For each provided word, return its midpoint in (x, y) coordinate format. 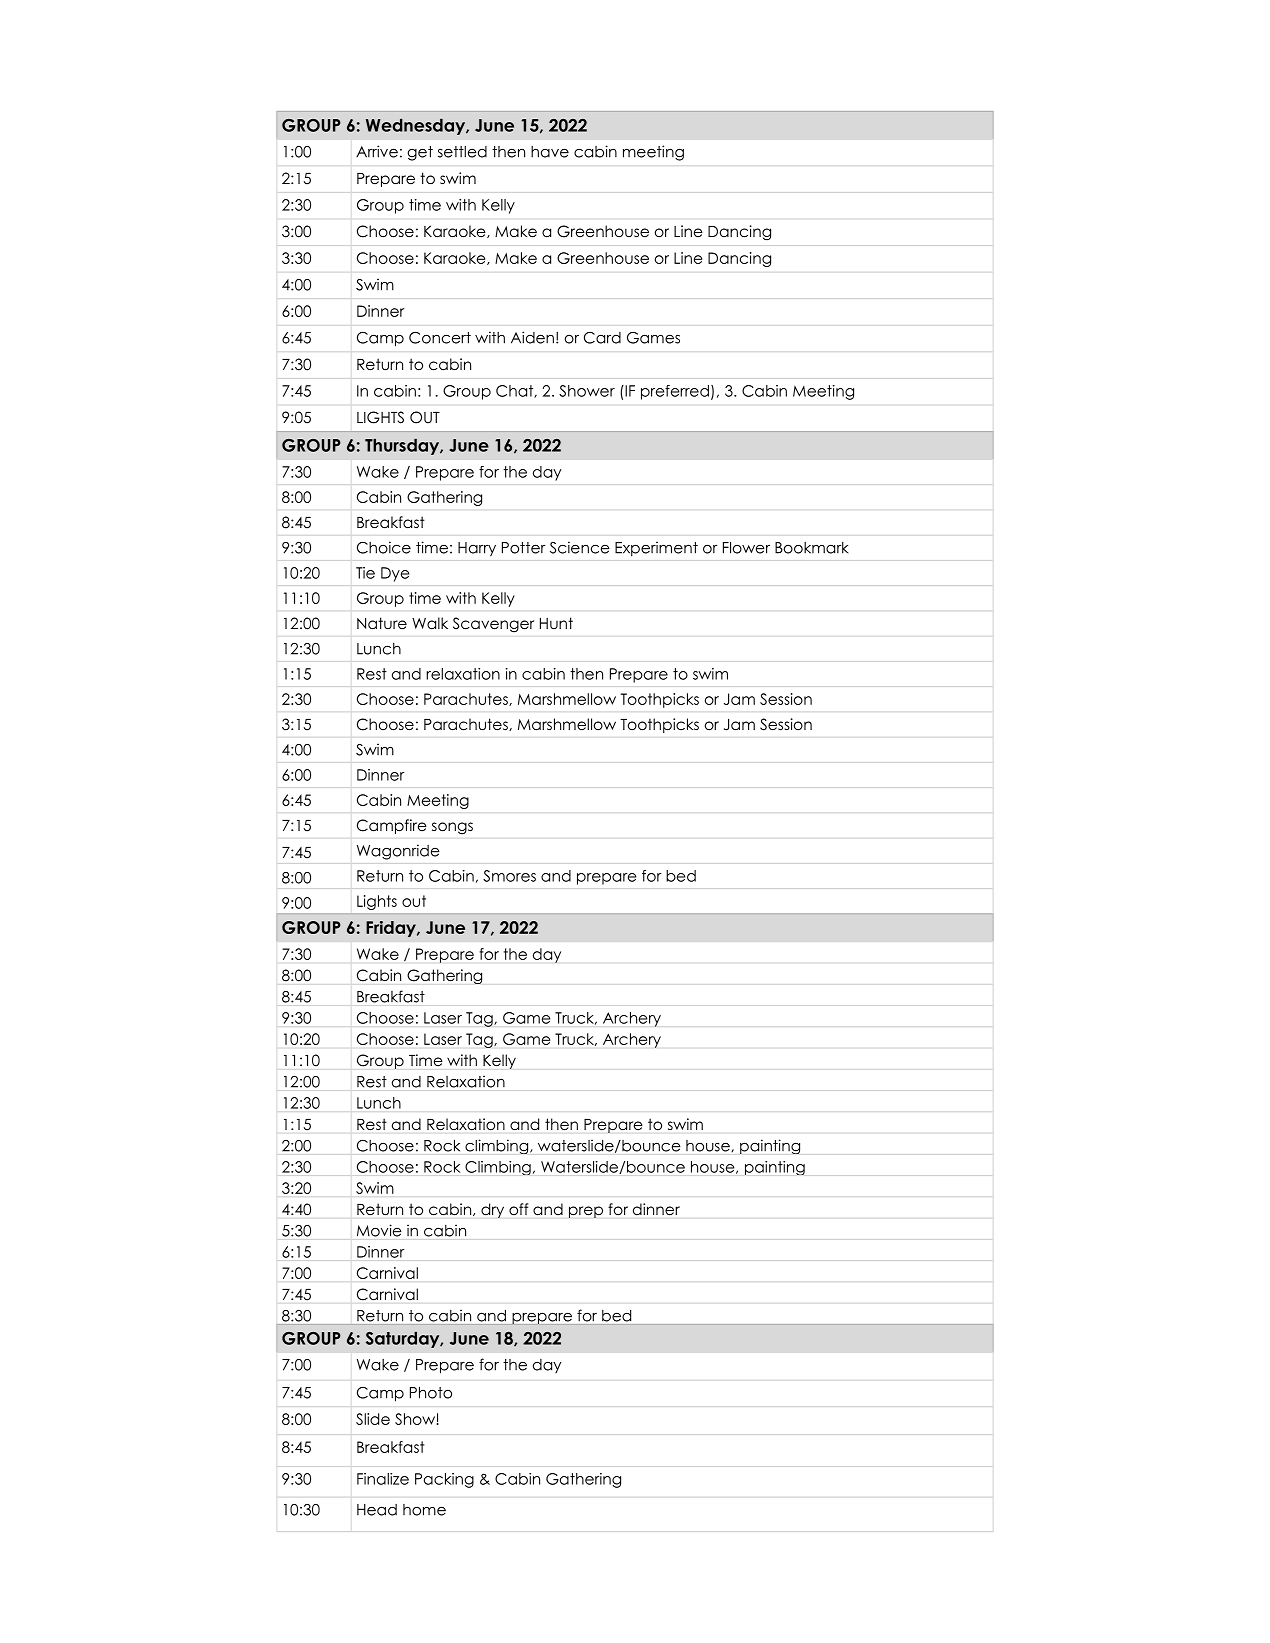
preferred (675, 392)
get (420, 153)
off (518, 1209)
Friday (392, 929)
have (550, 152)
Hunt (556, 623)
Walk (430, 623)
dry (492, 1210)
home (424, 1510)
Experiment (656, 549)
